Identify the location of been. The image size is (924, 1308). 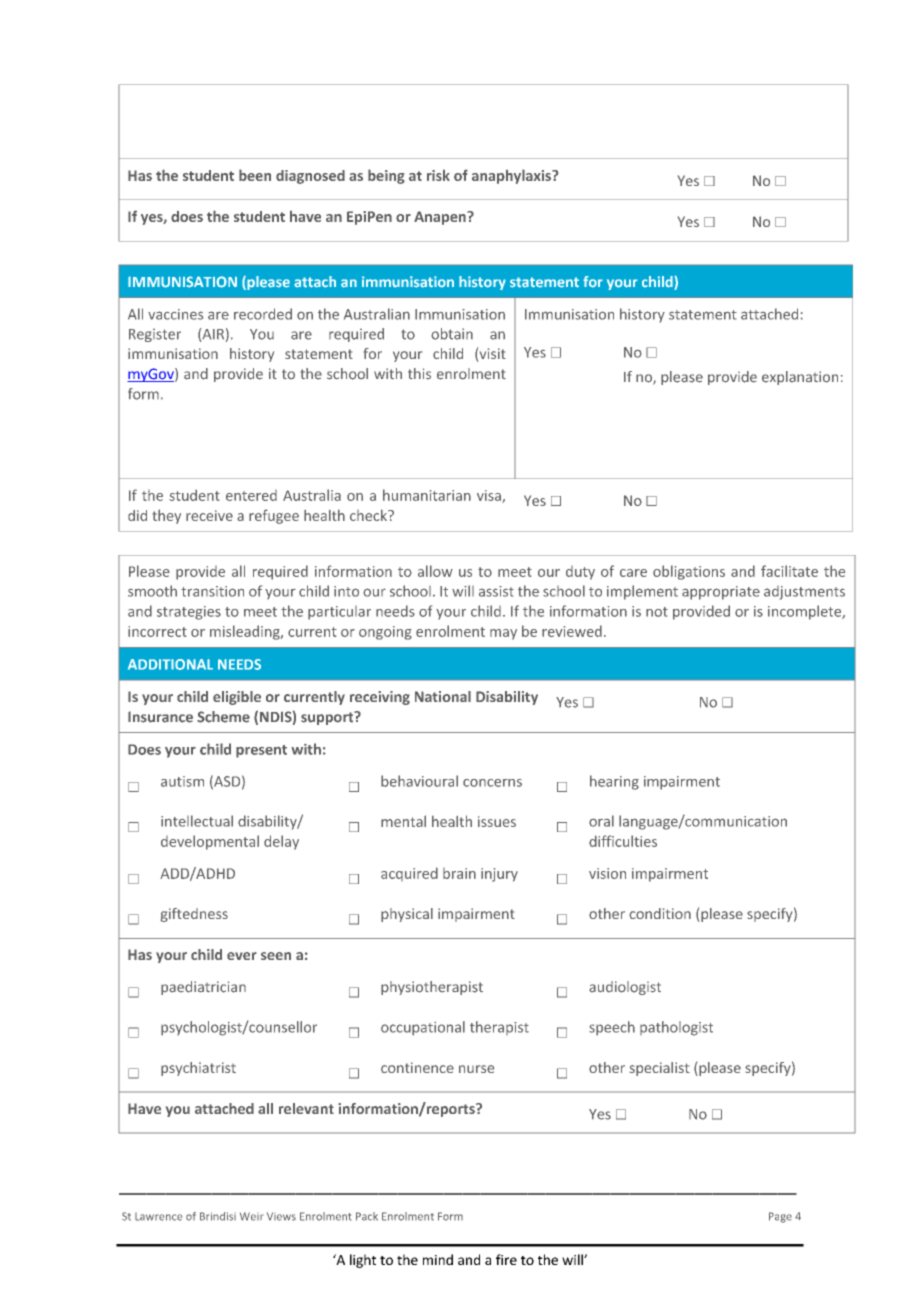
(255, 175).
